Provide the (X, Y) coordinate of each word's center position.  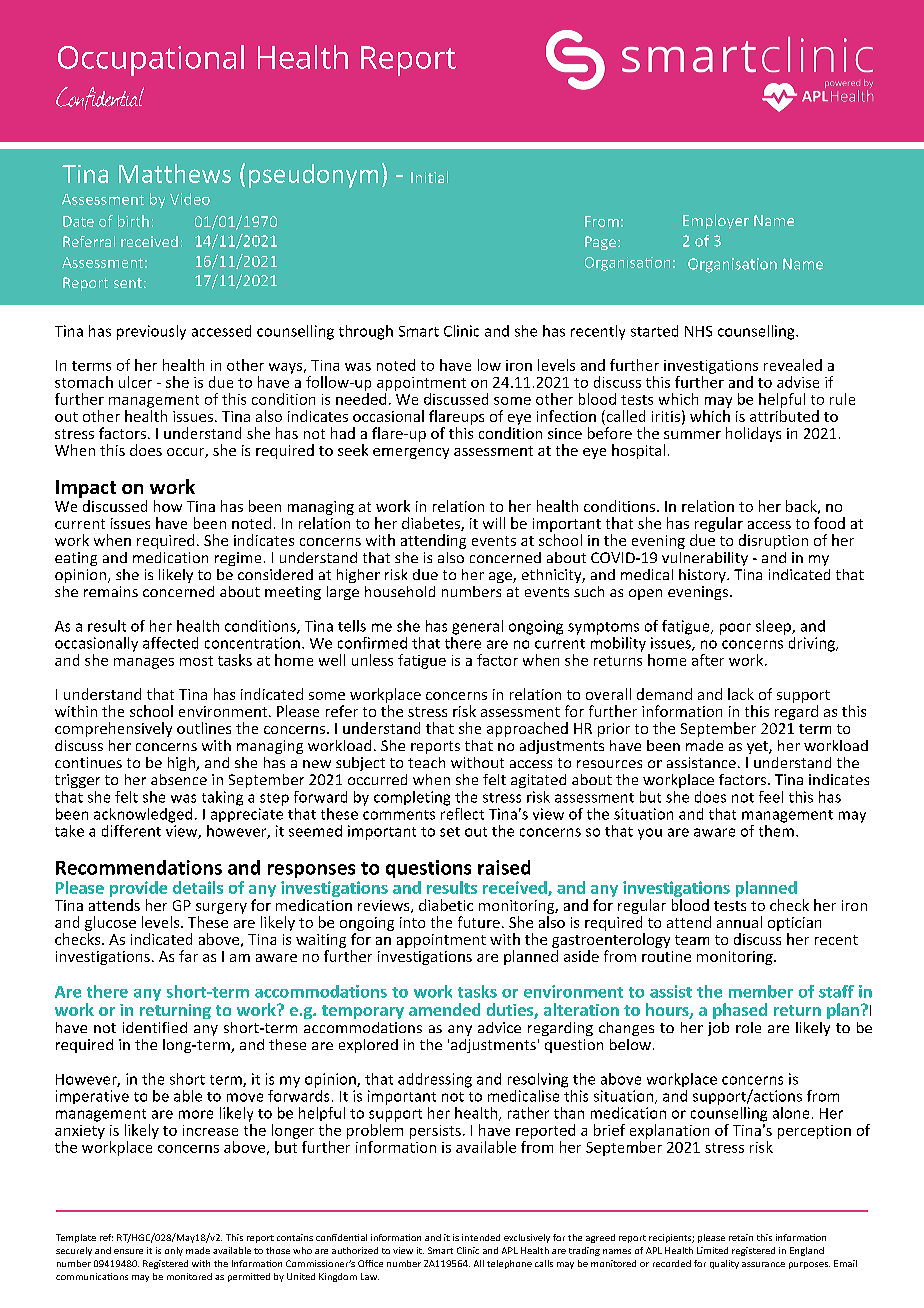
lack (741, 694)
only (174, 1251)
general (477, 627)
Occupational (151, 60)
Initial (429, 177)
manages (144, 663)
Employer (716, 221)
